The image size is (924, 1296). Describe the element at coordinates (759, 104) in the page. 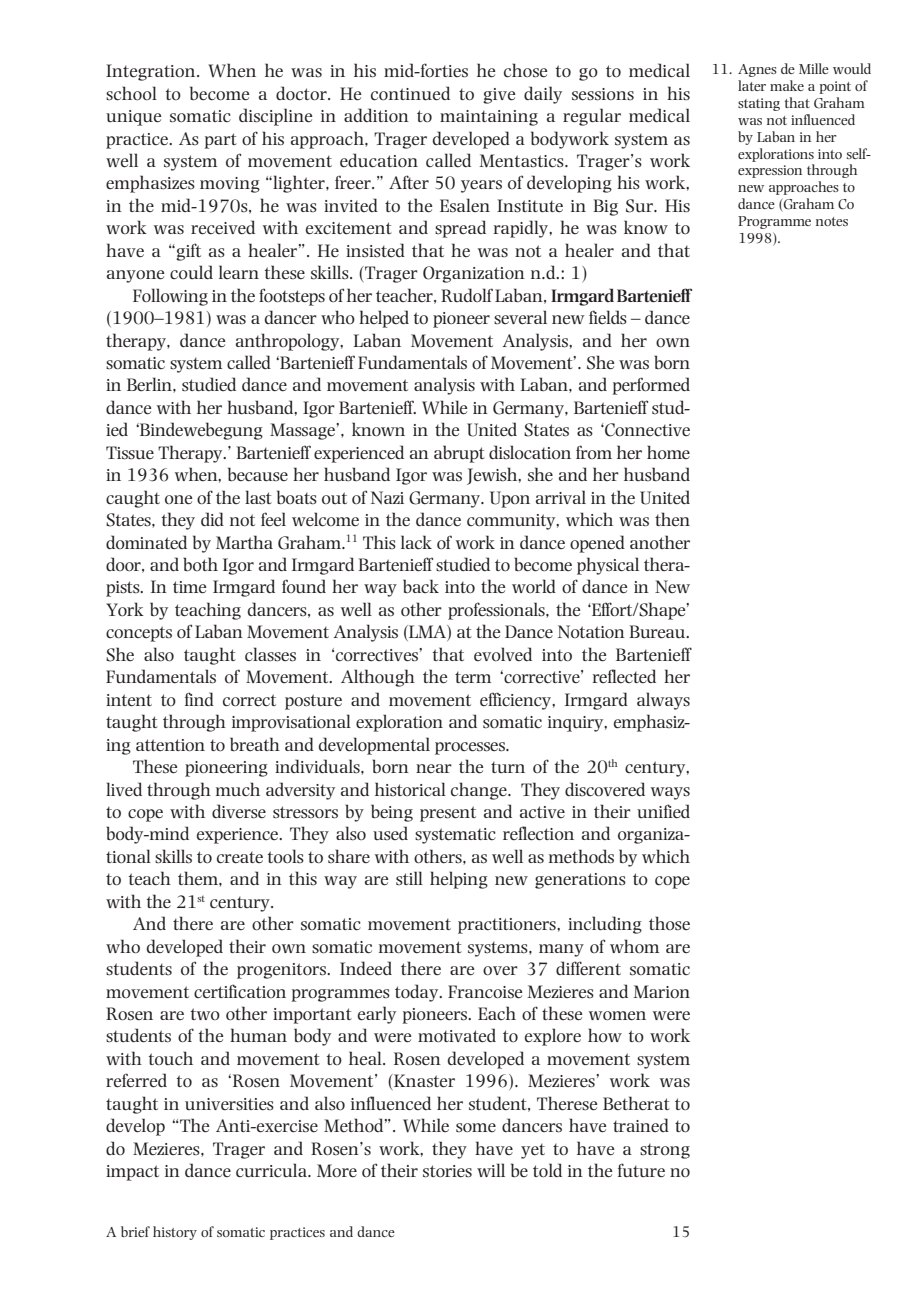

I see `stating` at that location.
